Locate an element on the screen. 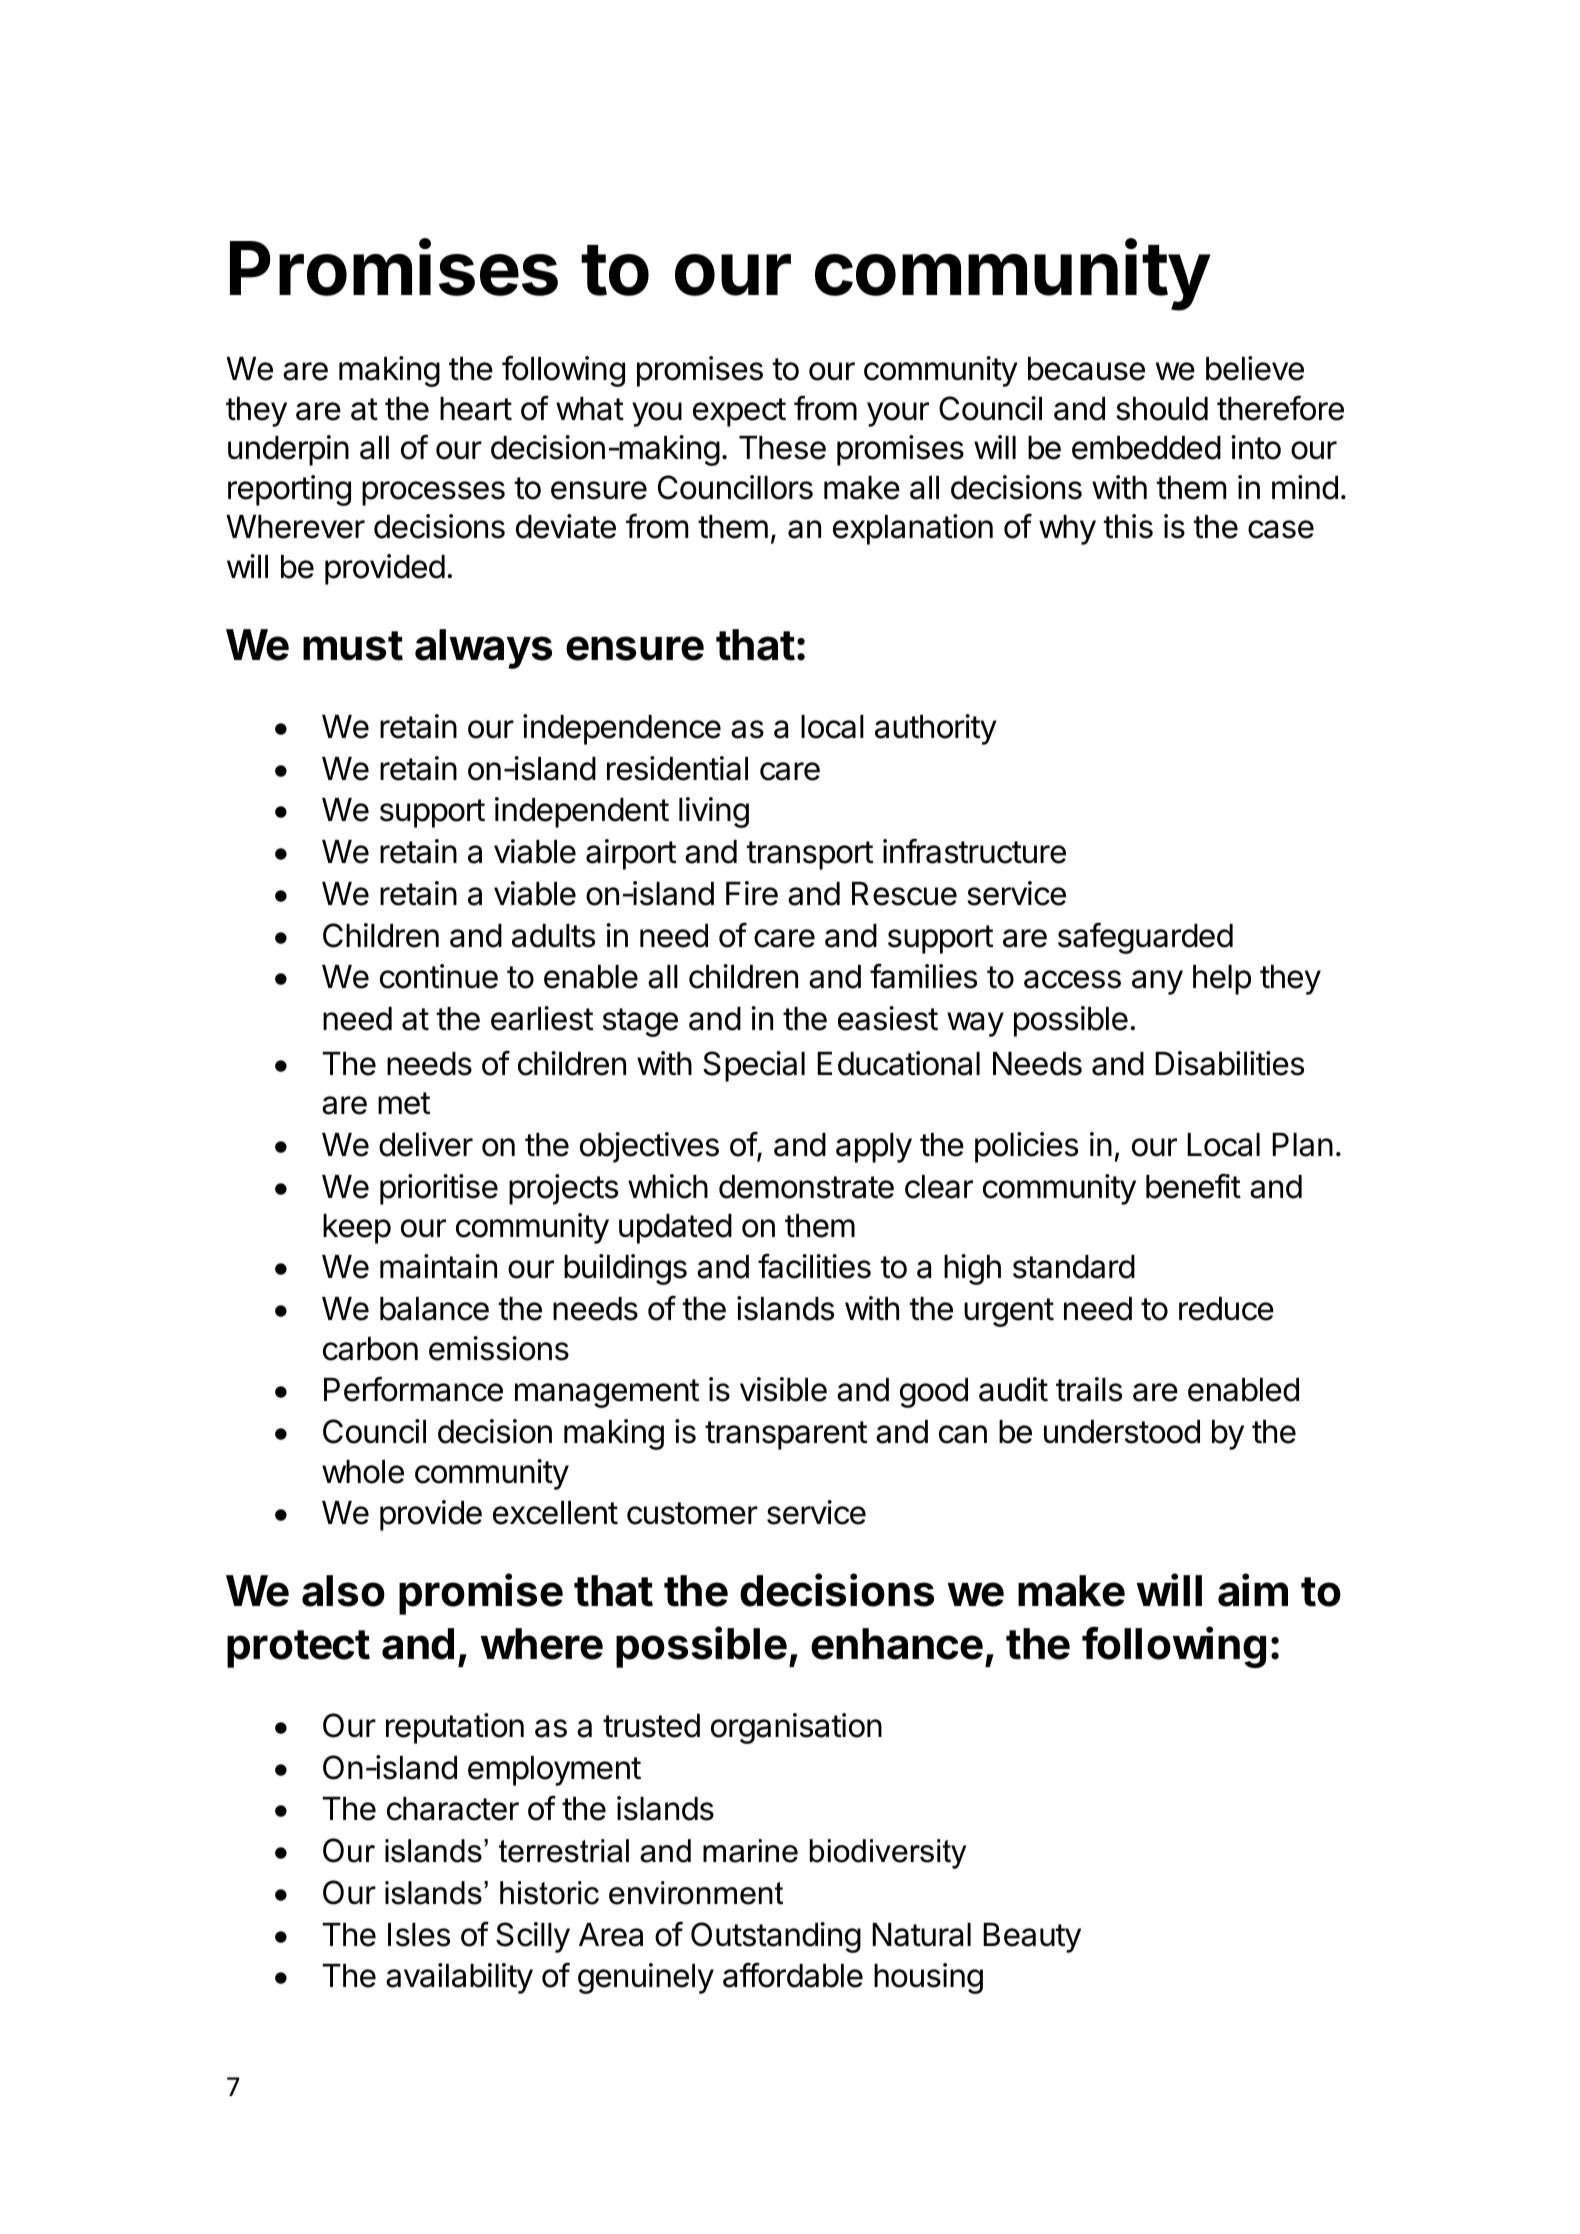  benefit is located at coordinates (1193, 1186).
